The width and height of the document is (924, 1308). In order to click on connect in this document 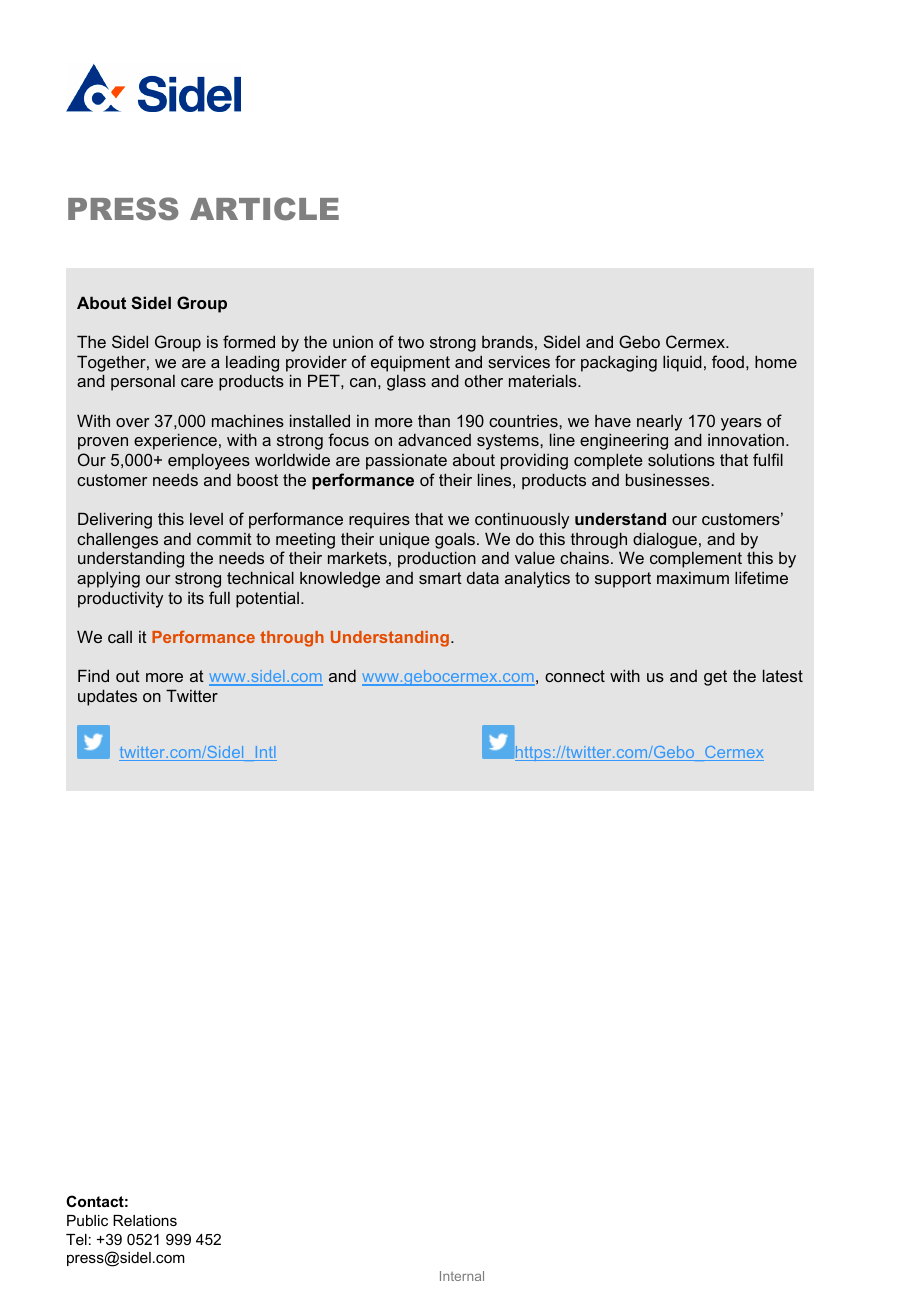, I will do `click(575, 676)`.
